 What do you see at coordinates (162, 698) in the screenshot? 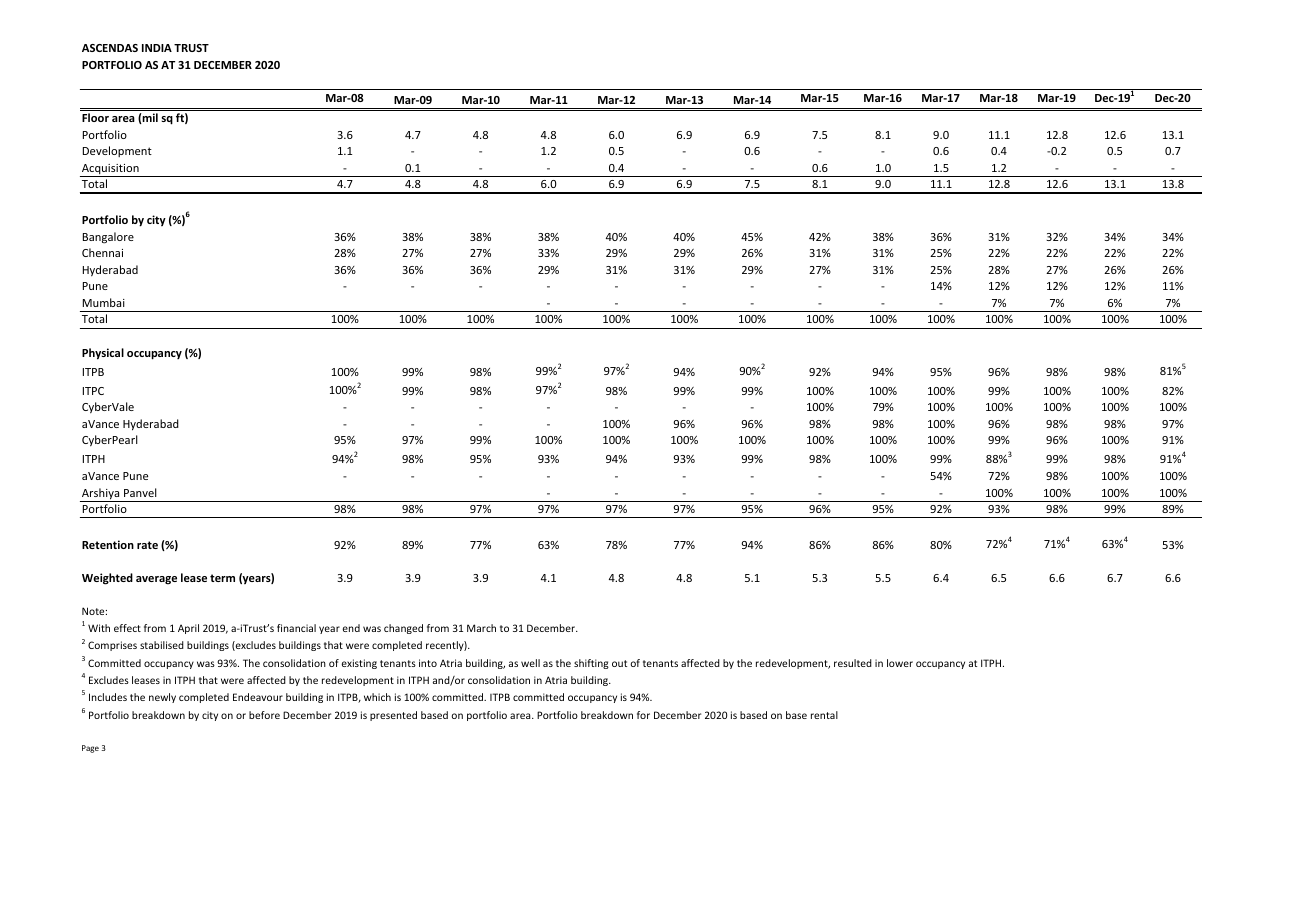
I see `newly` at bounding box center [162, 698].
